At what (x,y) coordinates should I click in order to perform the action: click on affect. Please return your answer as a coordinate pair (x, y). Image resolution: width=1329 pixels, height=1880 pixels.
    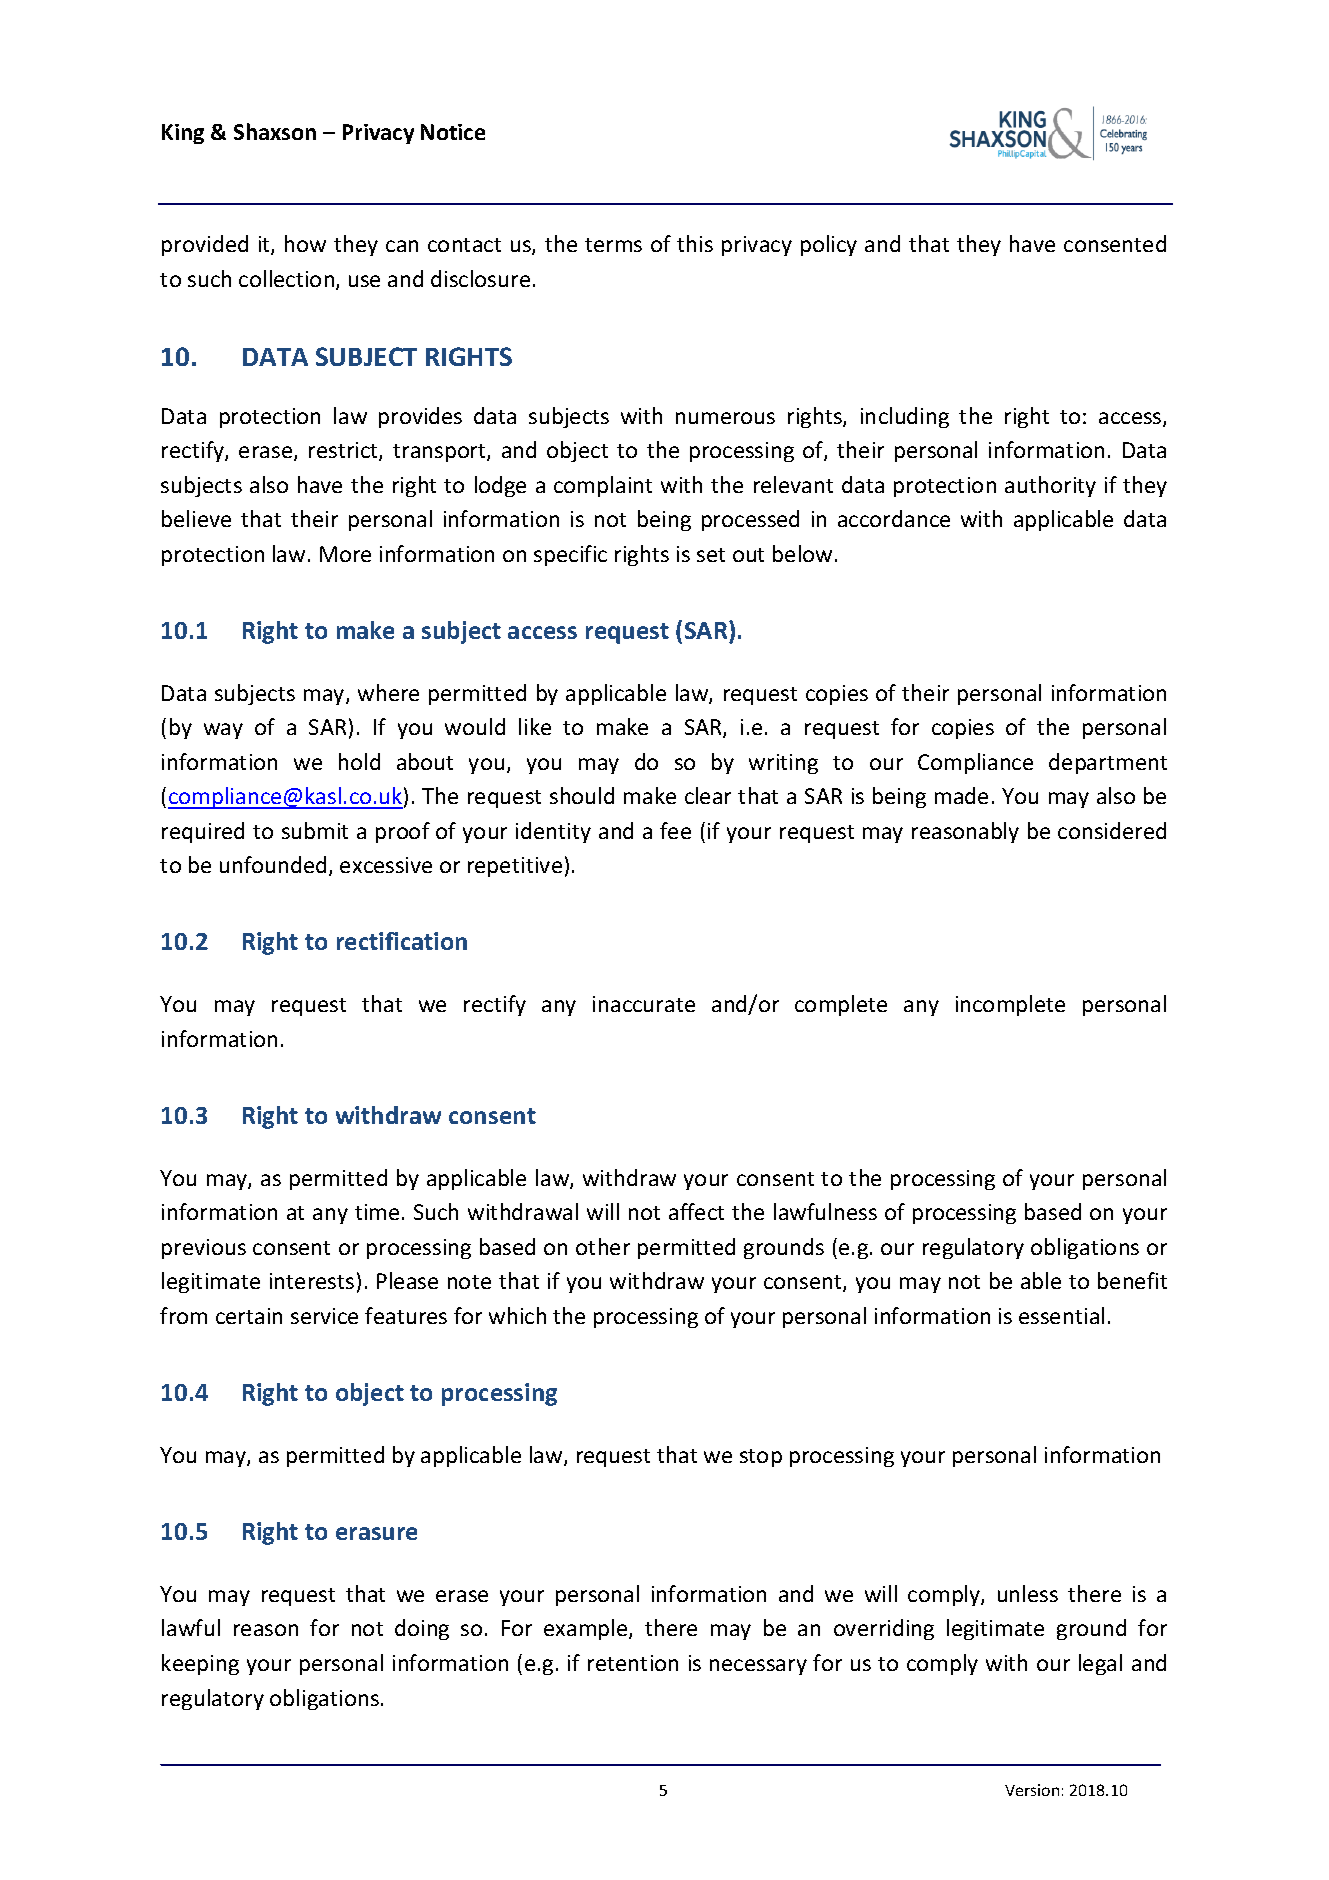
    Looking at the image, I should click on (696, 1211).
